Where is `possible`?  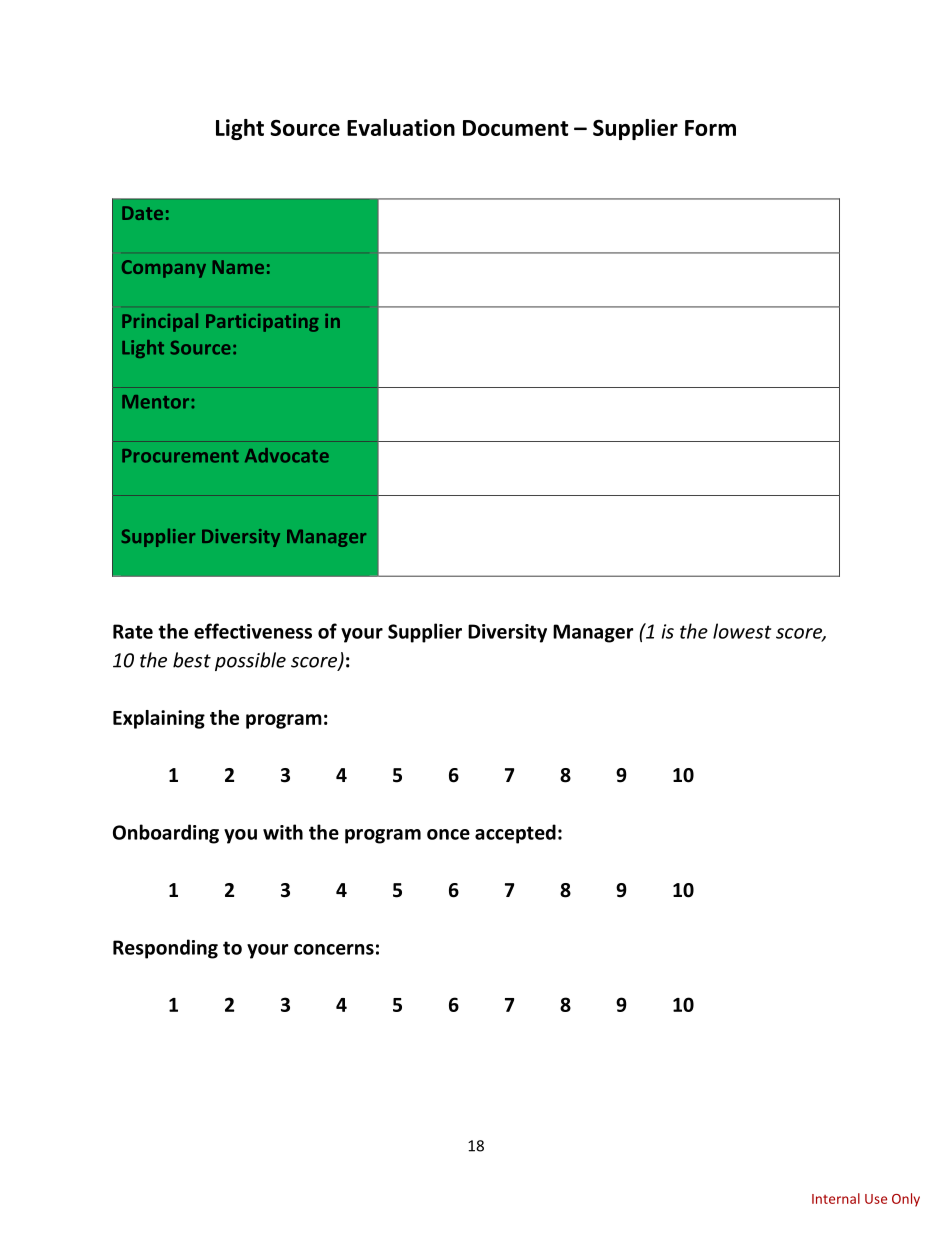 possible is located at coordinates (250, 661).
